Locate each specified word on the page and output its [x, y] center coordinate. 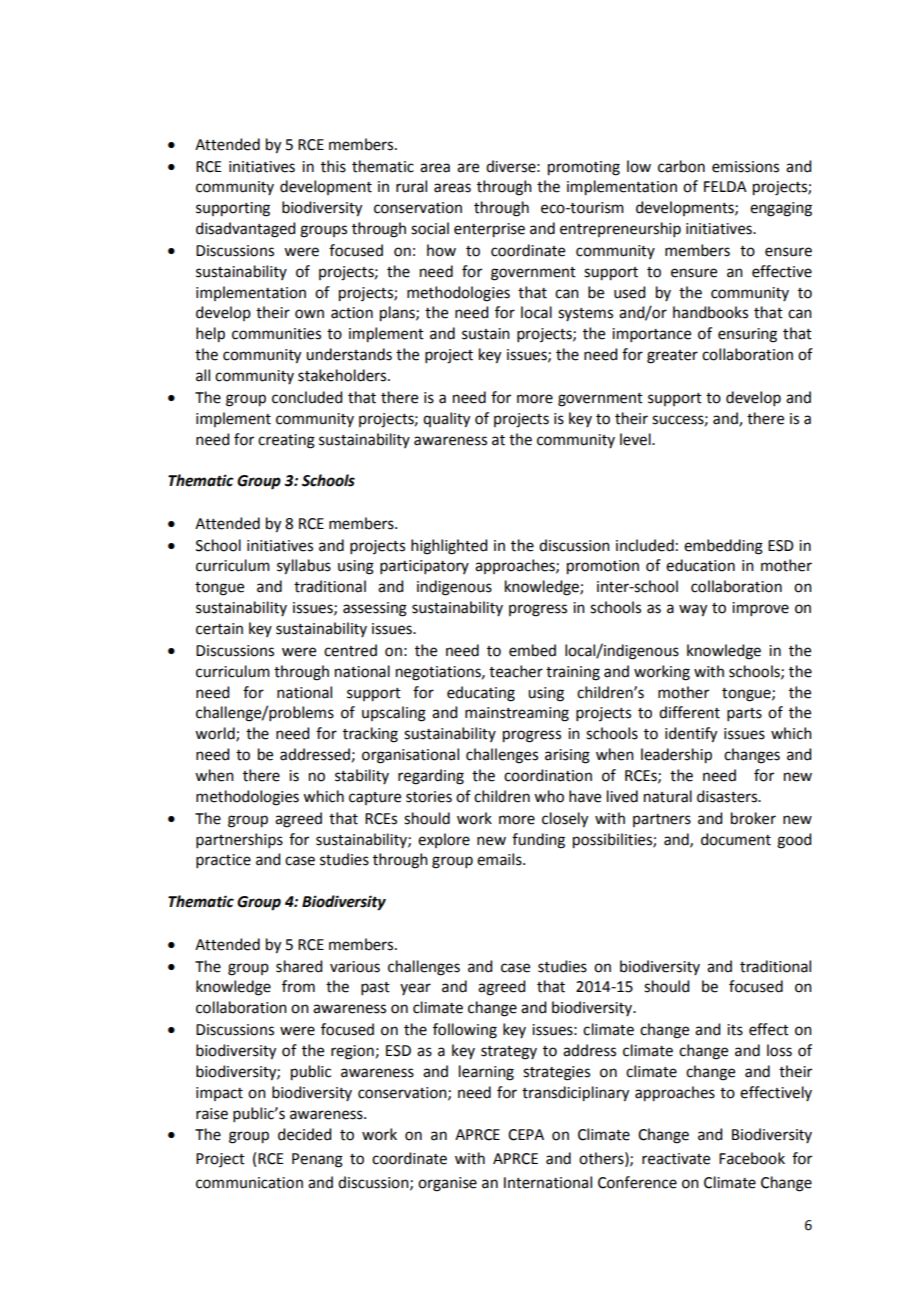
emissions [745, 167]
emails [500, 859]
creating [286, 441]
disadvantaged [245, 230]
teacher [516, 671]
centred [350, 650]
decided [304, 1134]
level [636, 439]
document [736, 839]
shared [299, 966]
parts [744, 714]
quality [446, 420]
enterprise [489, 230]
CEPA [526, 1135]
